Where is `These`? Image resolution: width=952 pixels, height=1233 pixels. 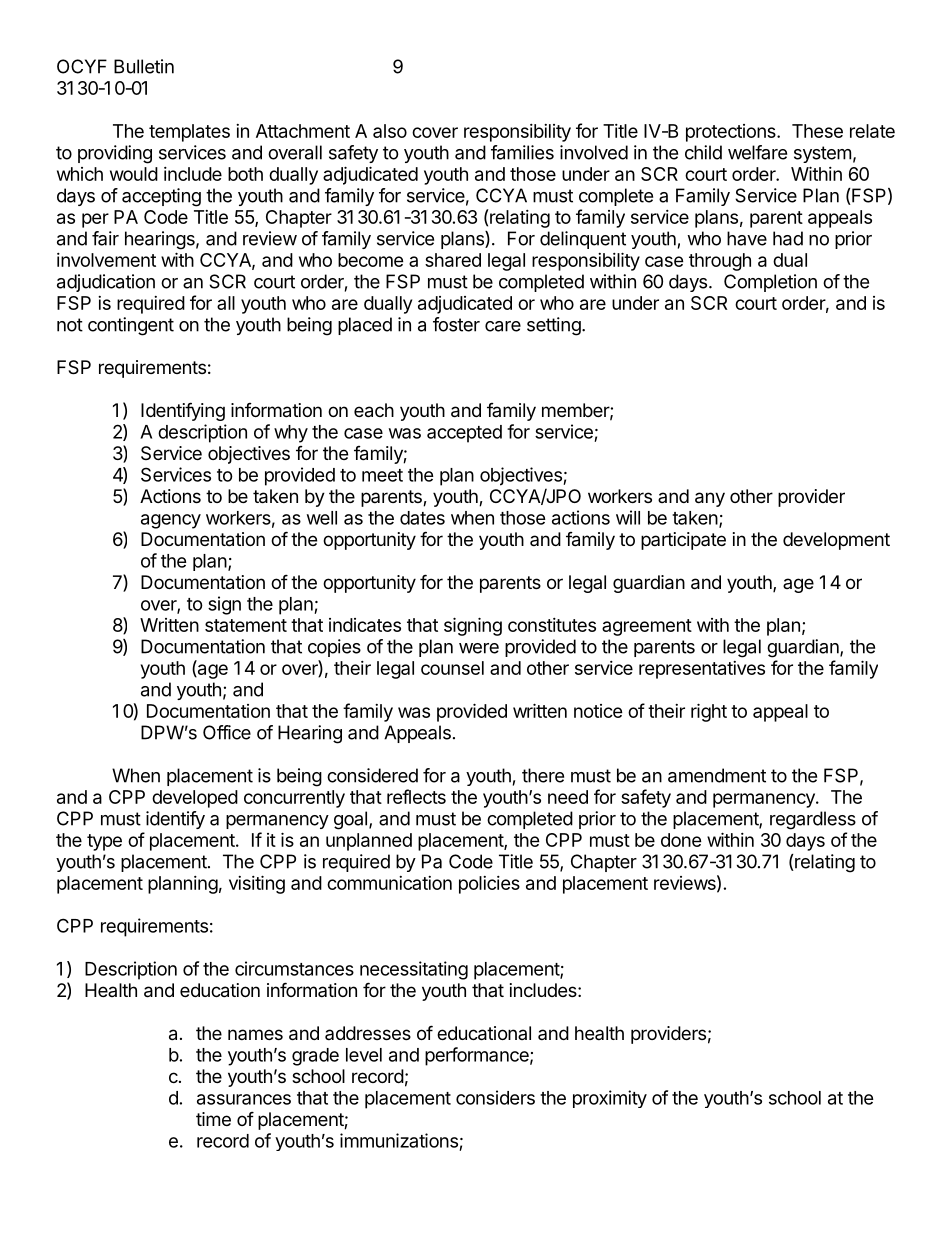
These is located at coordinates (817, 131).
